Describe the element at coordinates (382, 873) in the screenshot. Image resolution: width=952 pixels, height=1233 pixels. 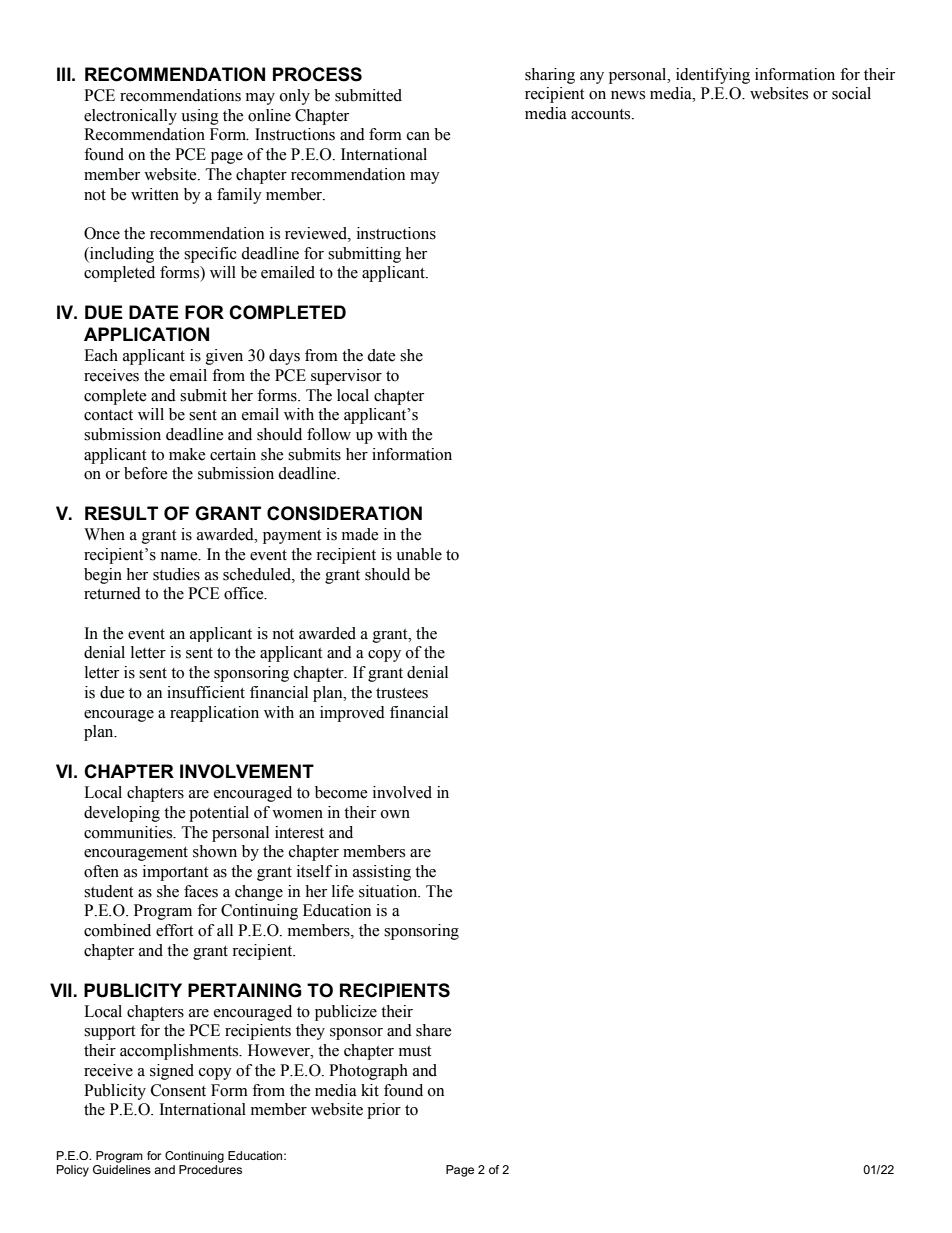
I see `assisting` at that location.
